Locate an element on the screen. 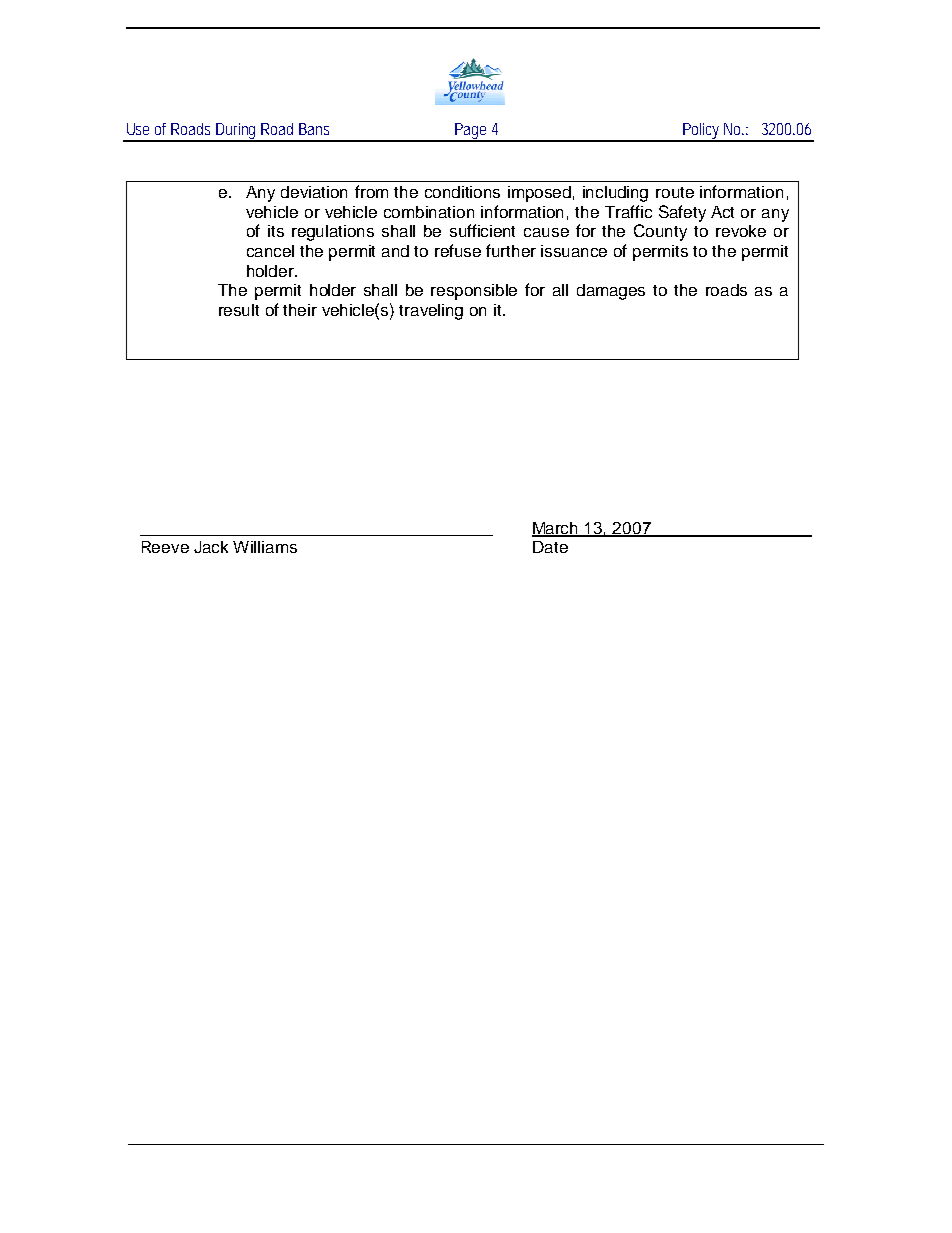 The height and width of the screenshot is (1233, 952). Policy is located at coordinates (701, 132).
